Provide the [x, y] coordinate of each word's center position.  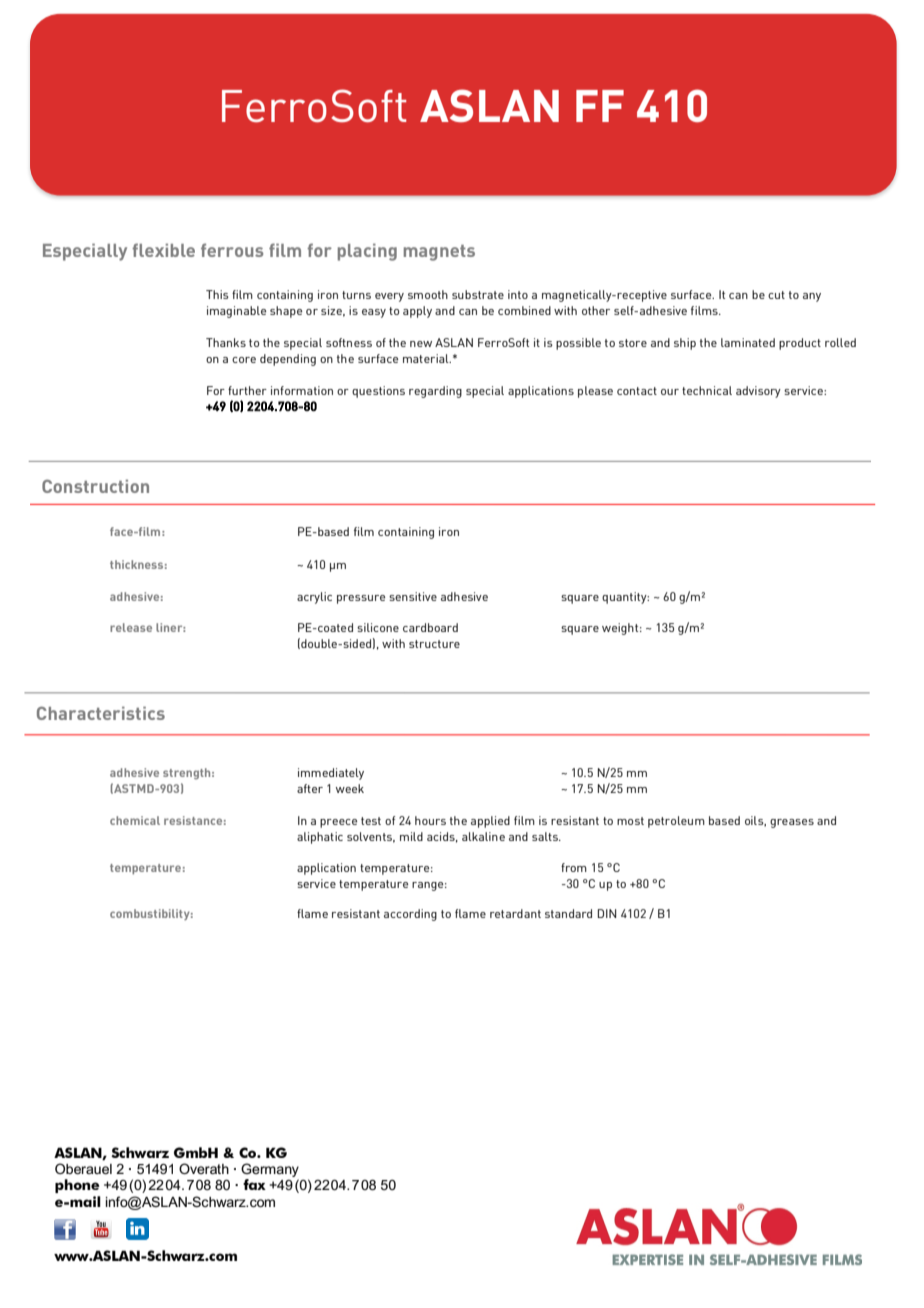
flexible [163, 250]
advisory [758, 392]
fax [254, 1184]
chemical [135, 820]
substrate [478, 294]
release [131, 627]
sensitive [413, 596]
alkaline [483, 836]
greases [792, 823]
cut [776, 295]
